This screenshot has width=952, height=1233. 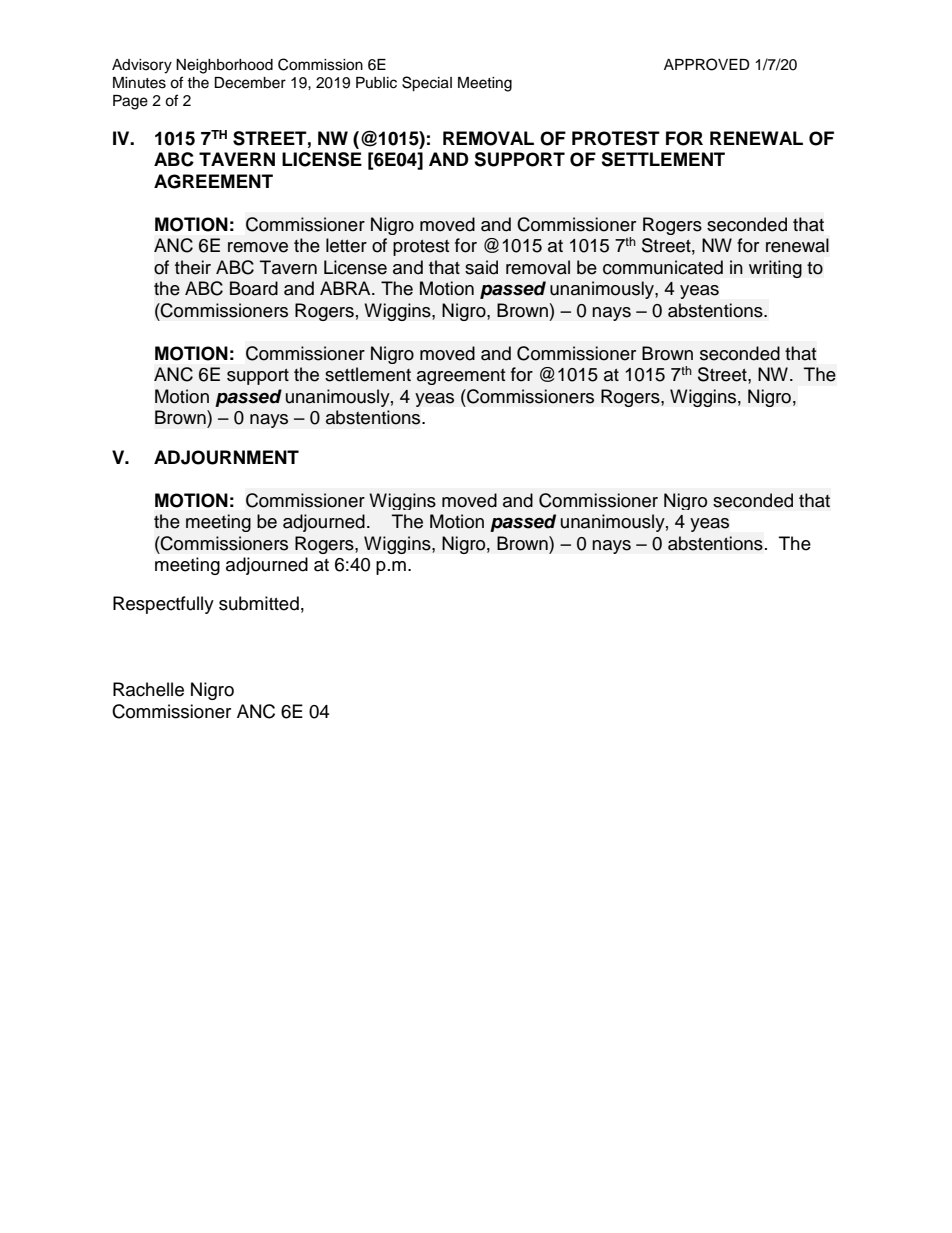 What do you see at coordinates (259, 603) in the screenshot?
I see `submitted` at bounding box center [259, 603].
